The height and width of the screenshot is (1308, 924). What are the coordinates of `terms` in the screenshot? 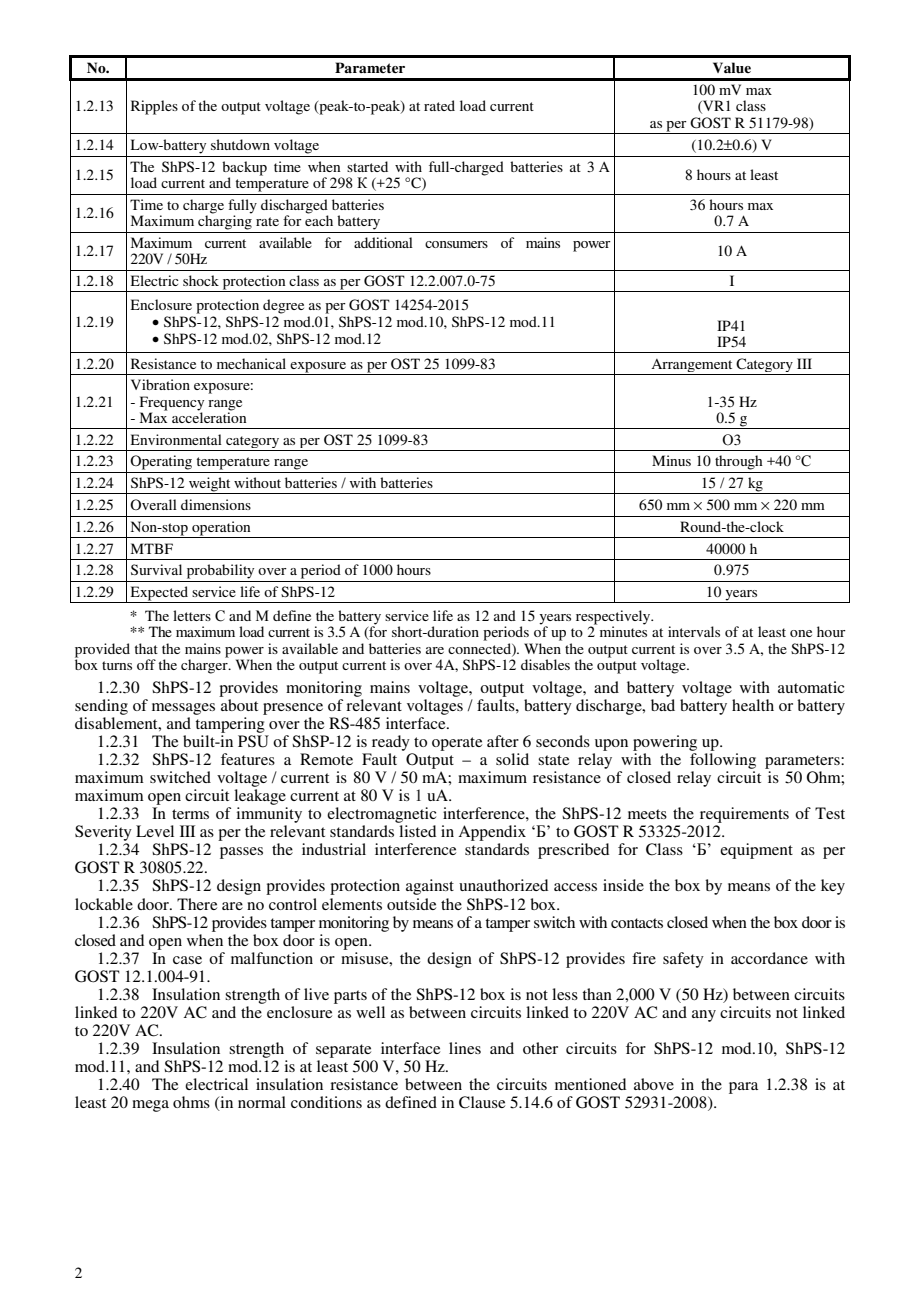 It's located at (190, 814).
